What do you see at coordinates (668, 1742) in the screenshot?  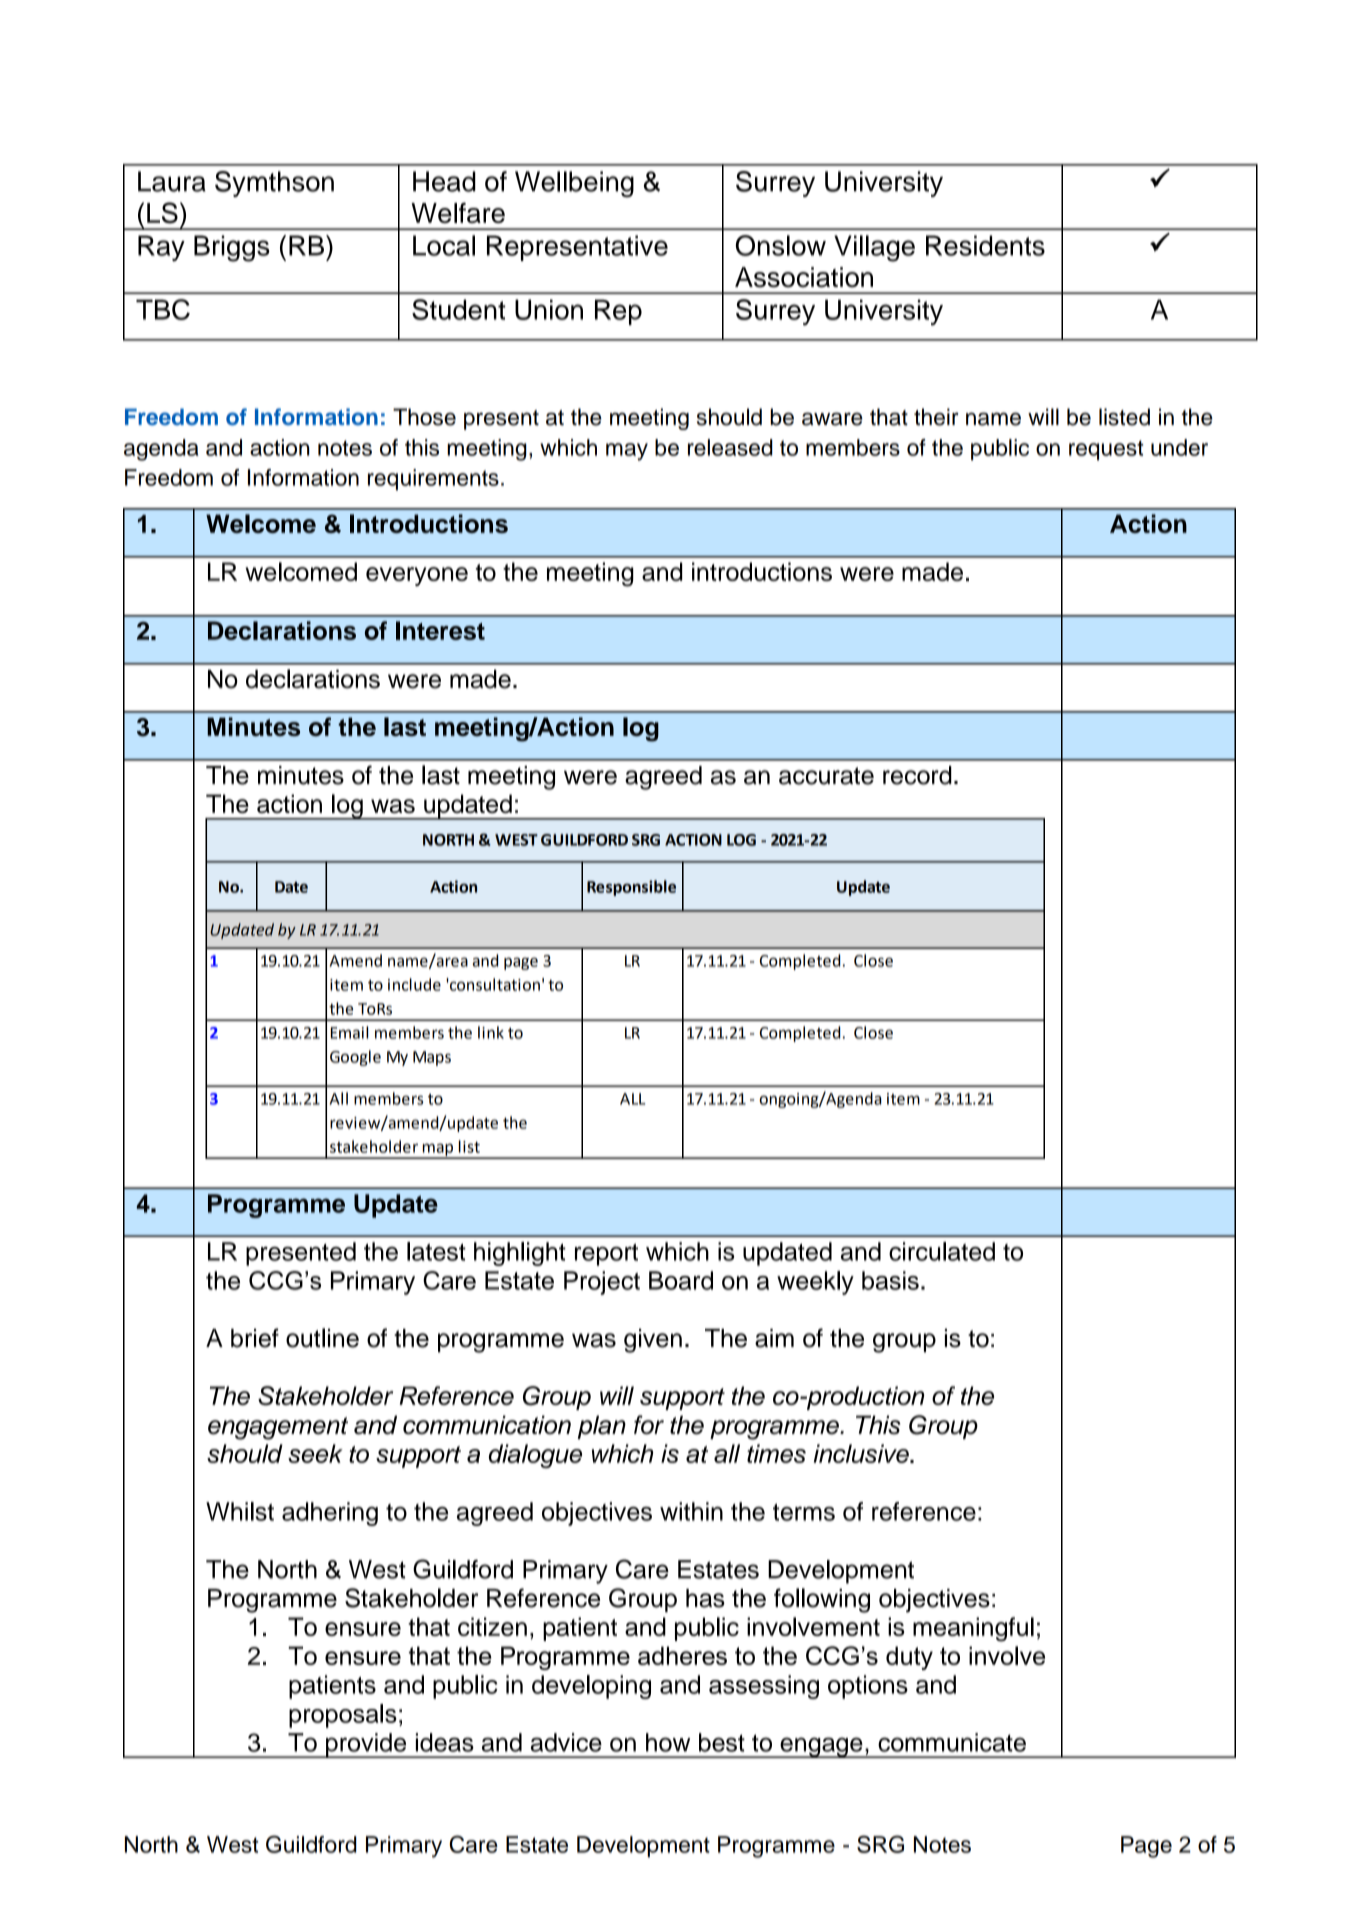 I see `how` at bounding box center [668, 1742].
